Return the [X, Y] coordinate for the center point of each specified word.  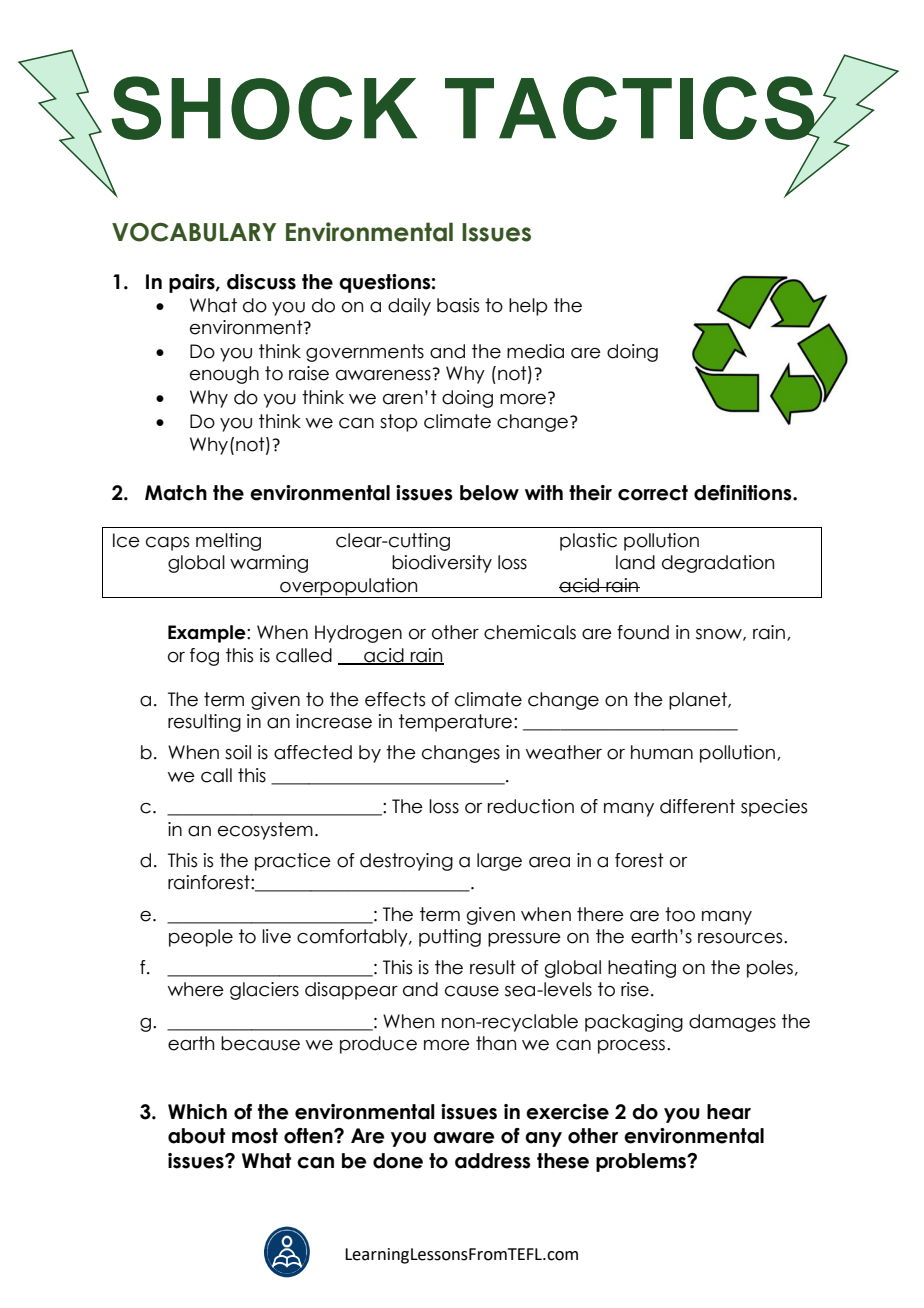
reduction [531, 806]
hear [729, 1112]
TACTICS [631, 109]
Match [176, 493]
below [489, 493]
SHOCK [264, 108]
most [255, 1136]
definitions [744, 493]
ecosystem [265, 831]
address [493, 1161]
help [528, 307]
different [697, 806]
